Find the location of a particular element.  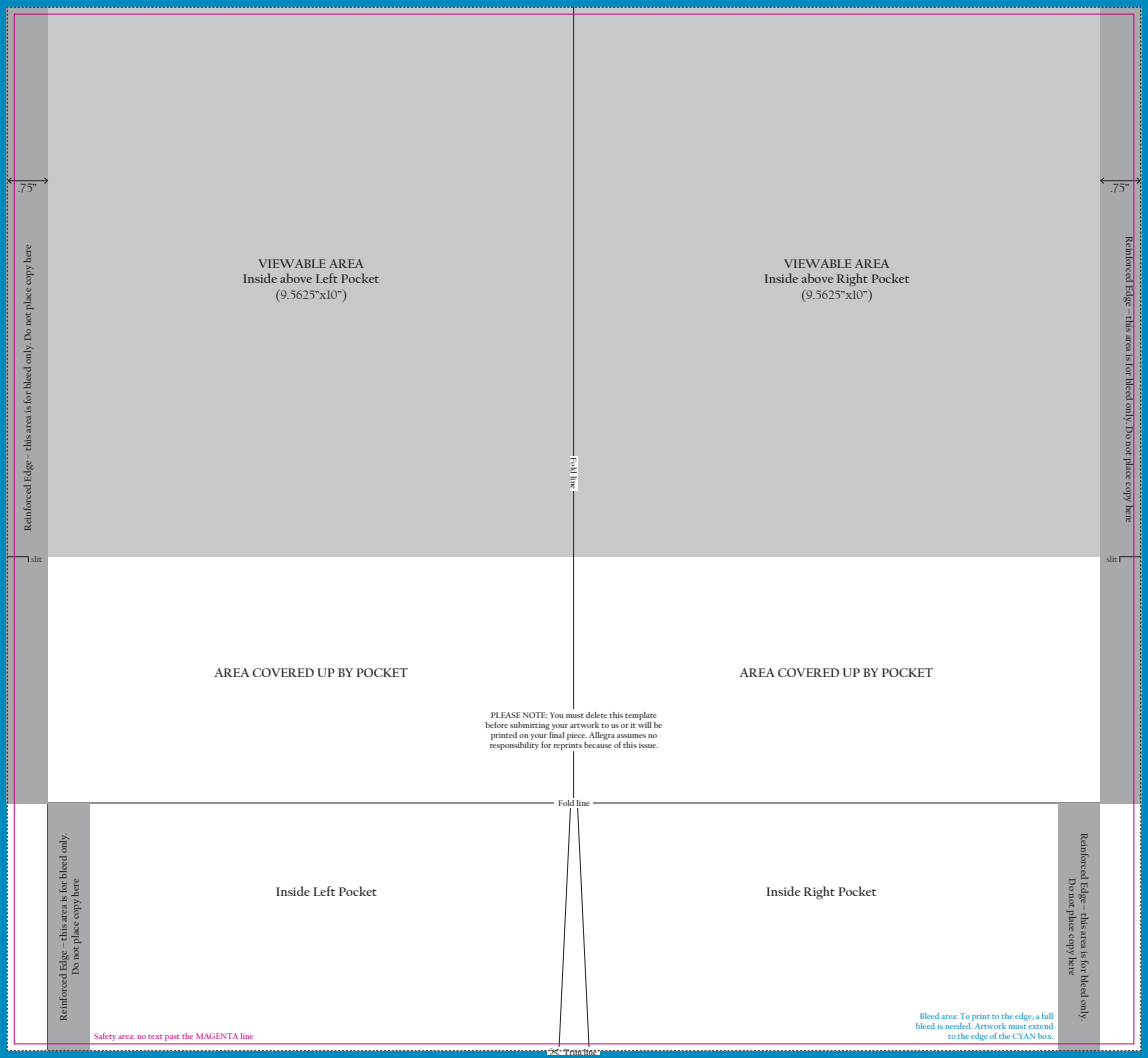

MAGENTA is located at coordinates (217, 1036).
